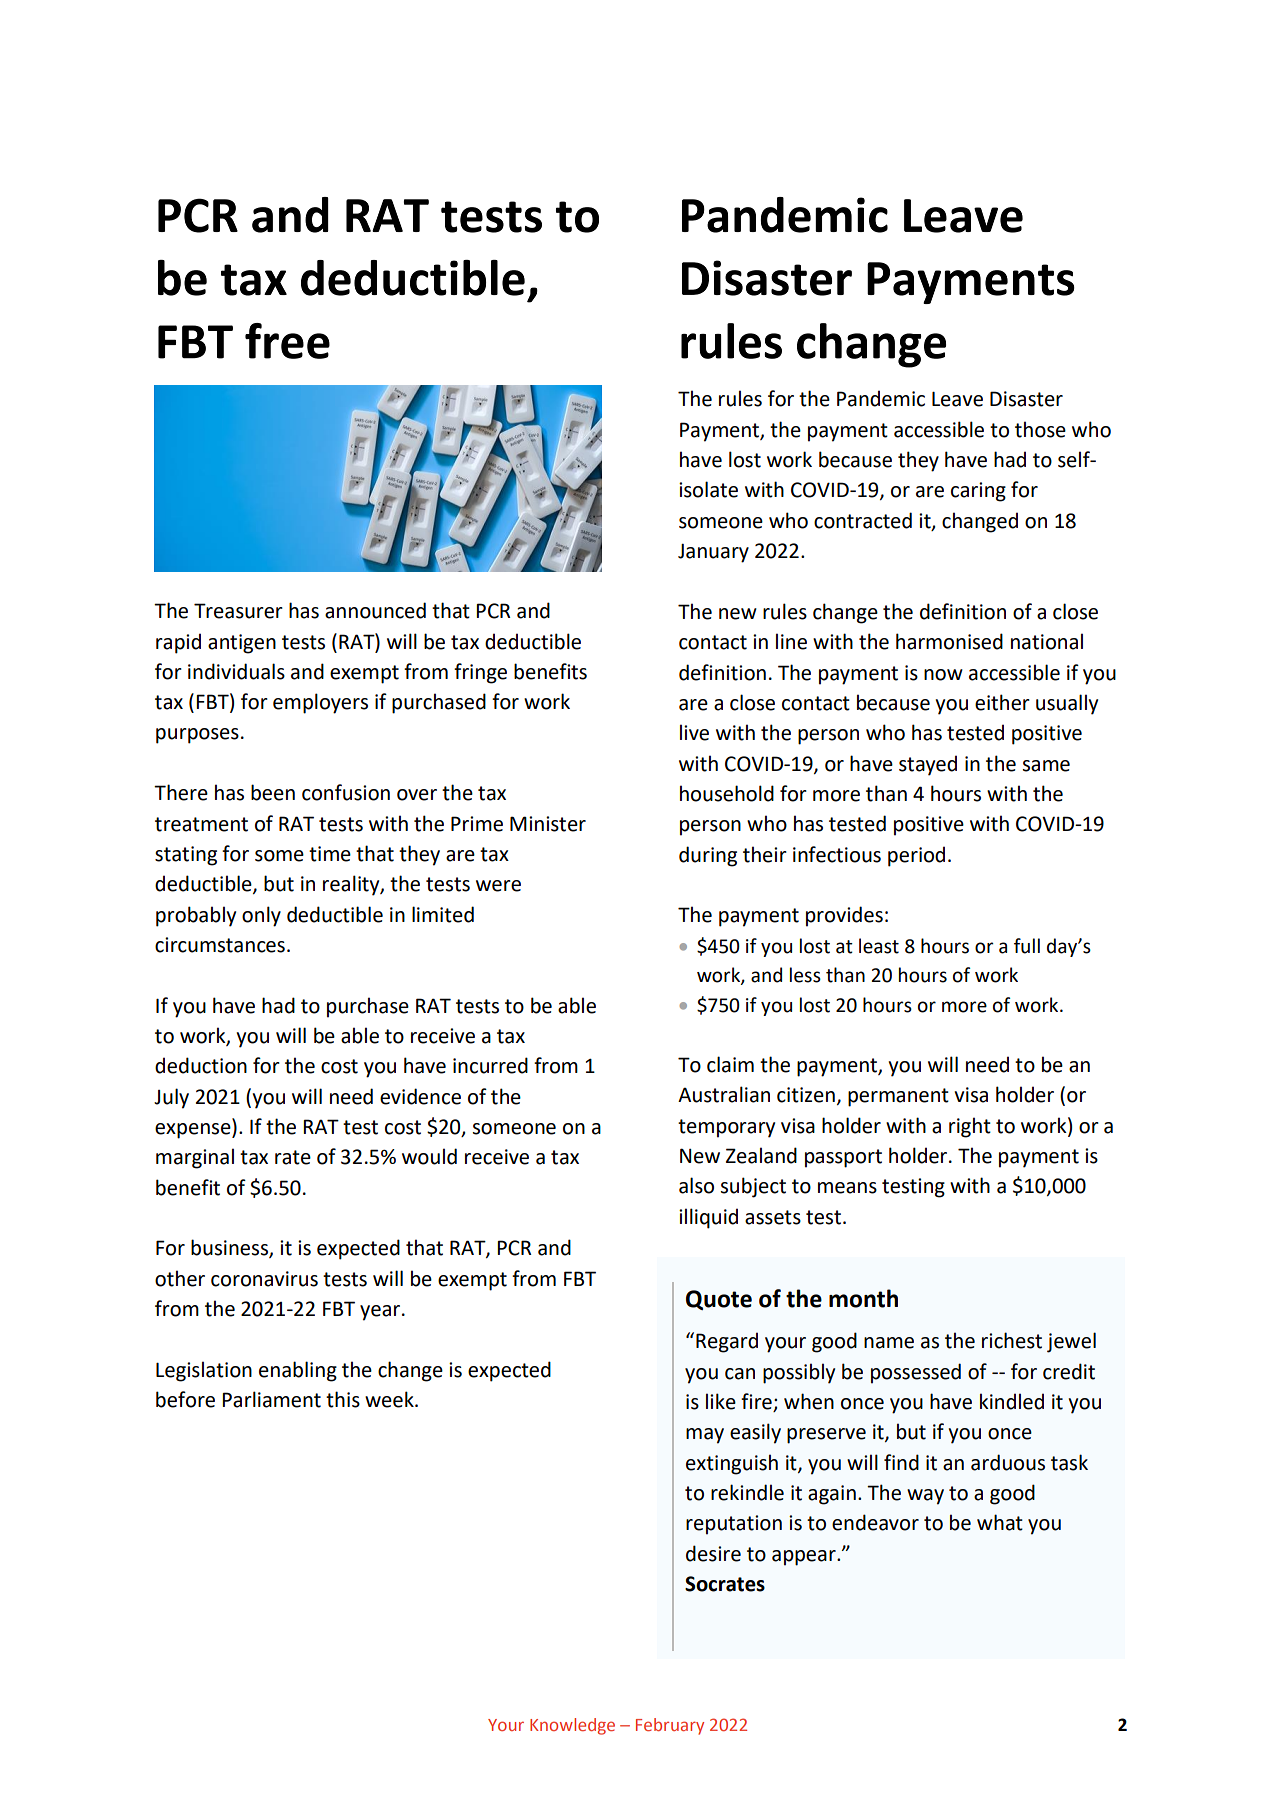 The image size is (1280, 1812). Describe the element at coordinates (287, 341) in the screenshot. I see `free` at that location.
